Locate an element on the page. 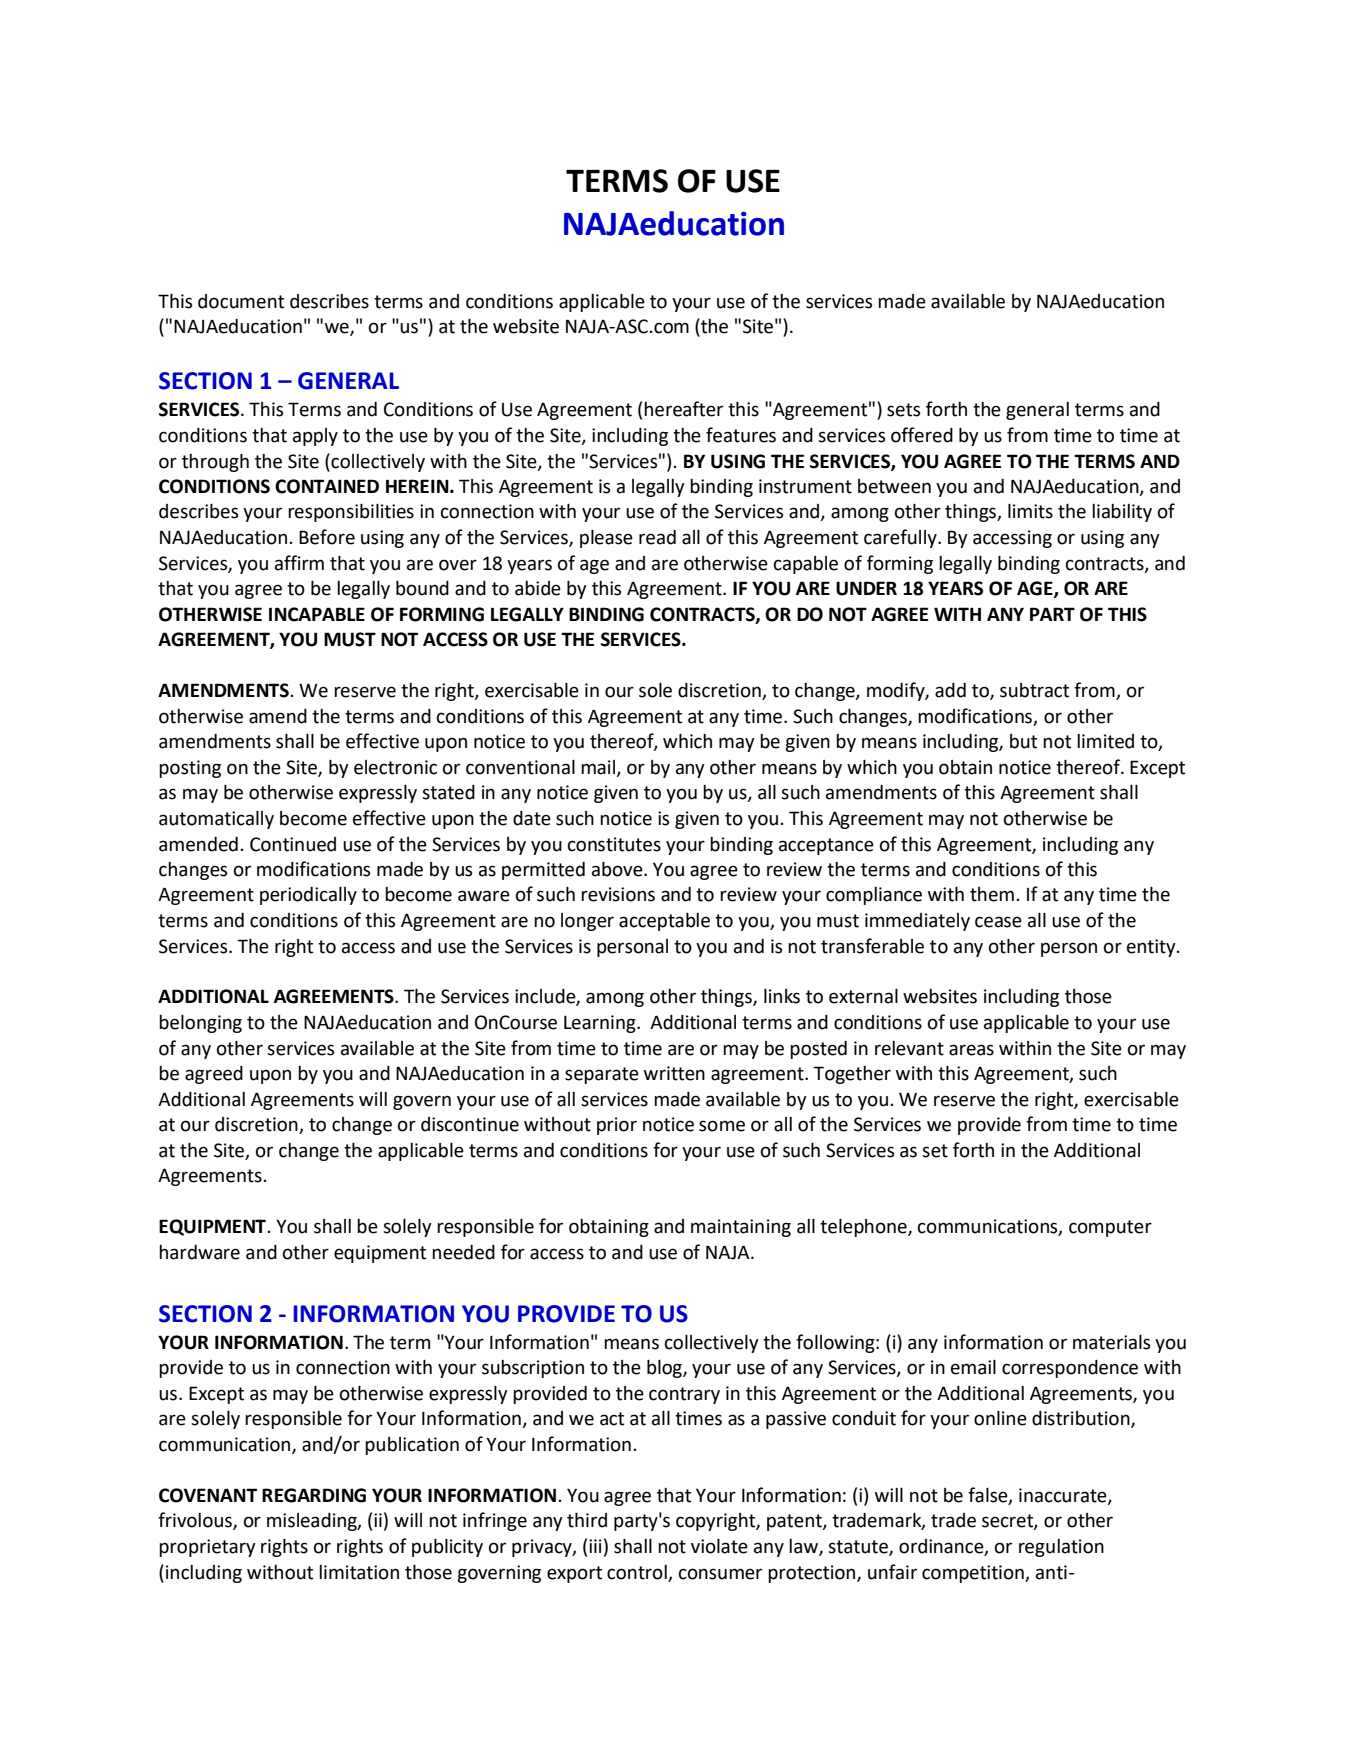 Image resolution: width=1347 pixels, height=1743 pixels. computer is located at coordinates (1110, 1228).
